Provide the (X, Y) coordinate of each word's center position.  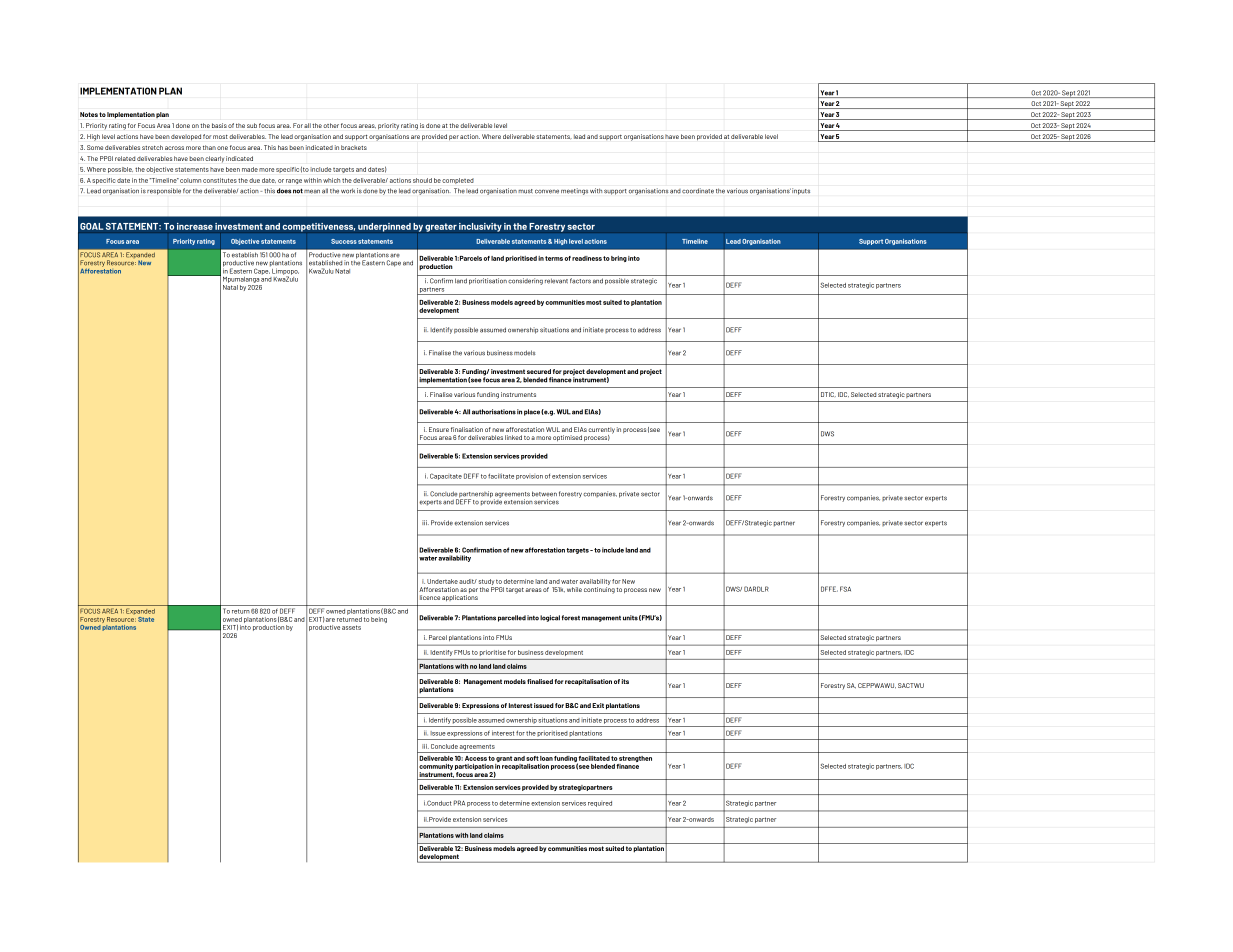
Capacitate (446, 476)
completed (458, 181)
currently (601, 431)
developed (186, 137)
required (600, 804)
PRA (459, 803)
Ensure (439, 429)
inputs (801, 191)
